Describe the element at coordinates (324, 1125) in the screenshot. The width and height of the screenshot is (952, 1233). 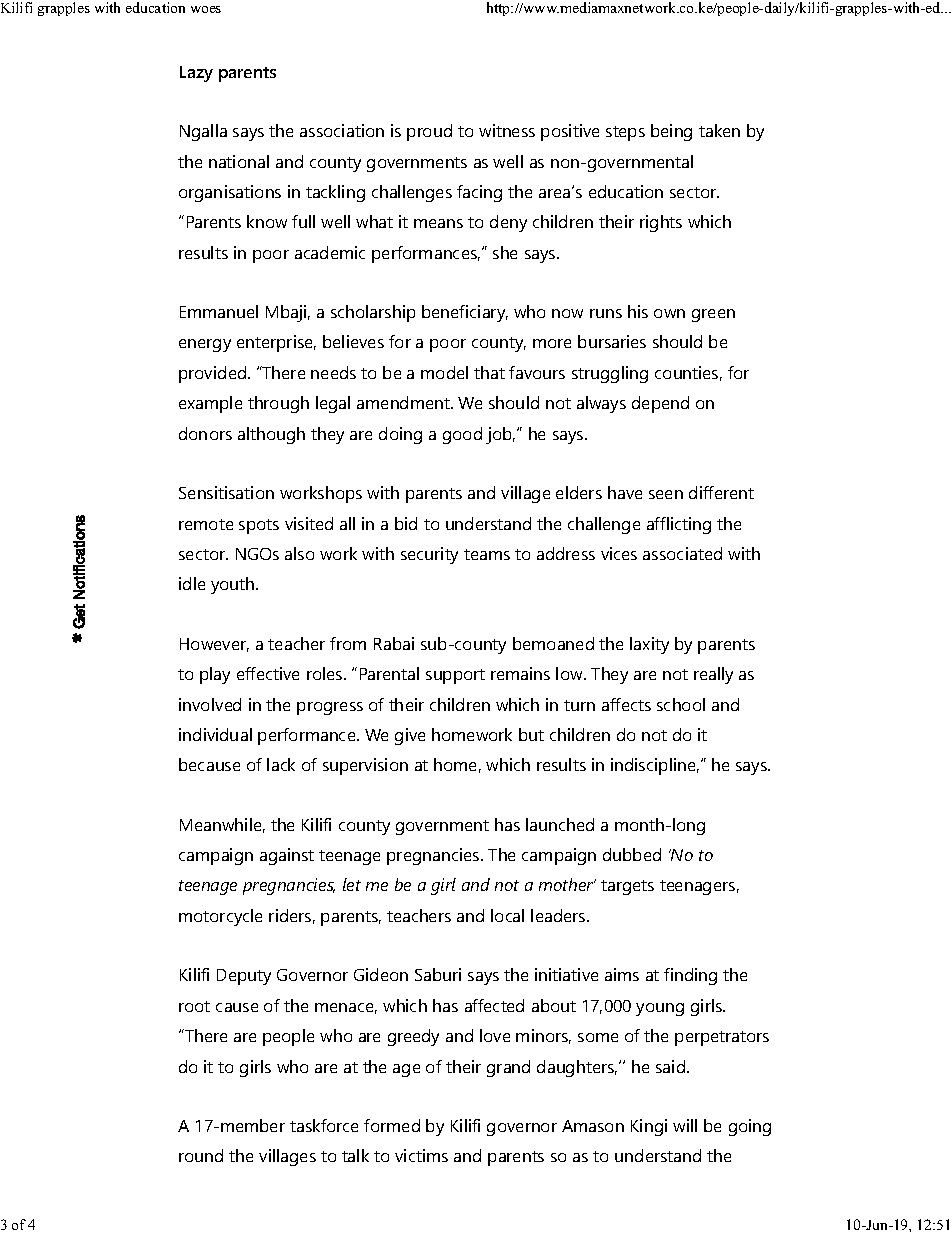
I see `taskforce` at that location.
